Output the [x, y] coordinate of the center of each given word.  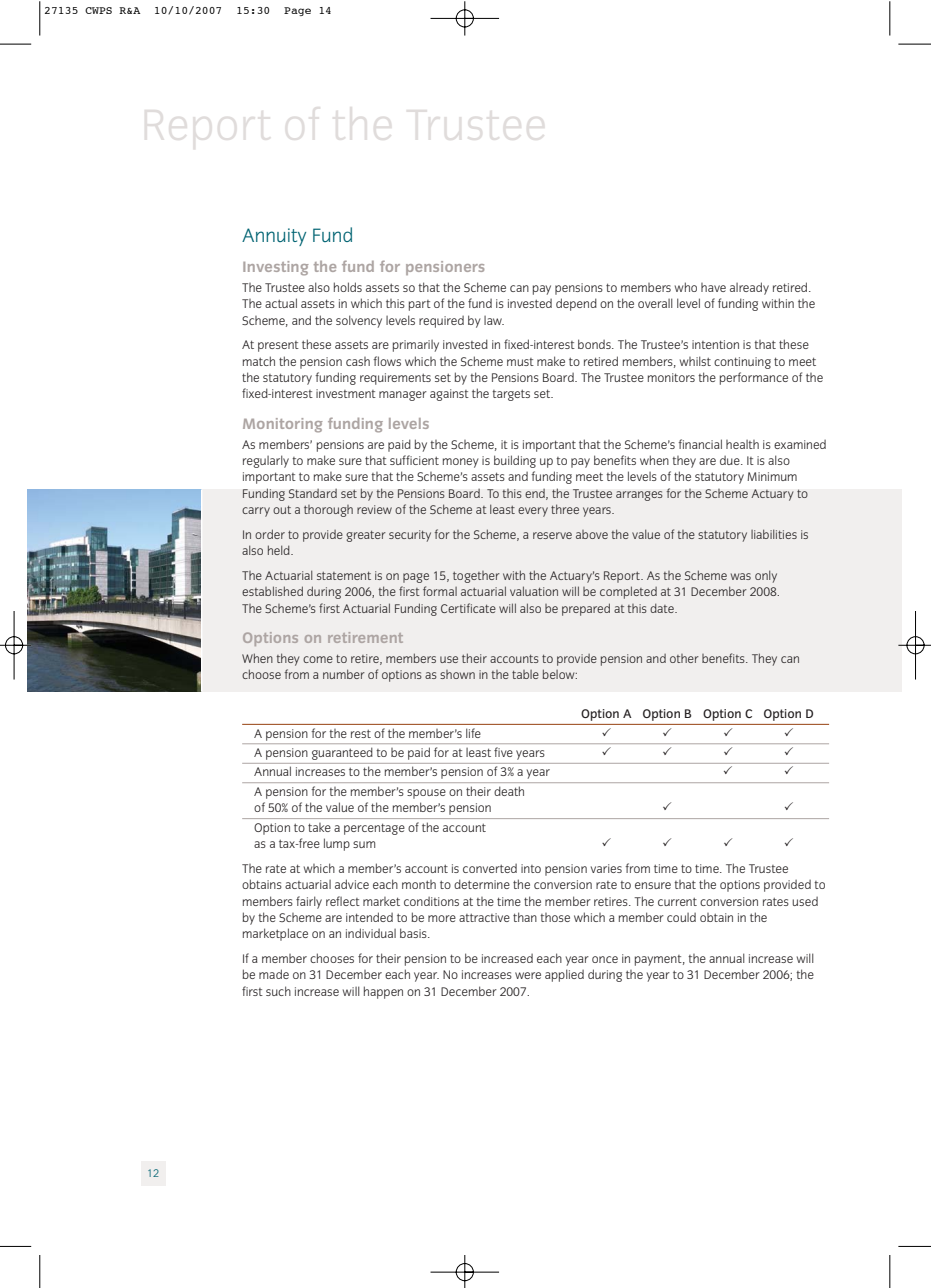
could [681, 917]
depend [576, 304]
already [749, 288]
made [274, 974]
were [528, 975]
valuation [534, 591]
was [741, 576]
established [272, 591]
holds [348, 287]
